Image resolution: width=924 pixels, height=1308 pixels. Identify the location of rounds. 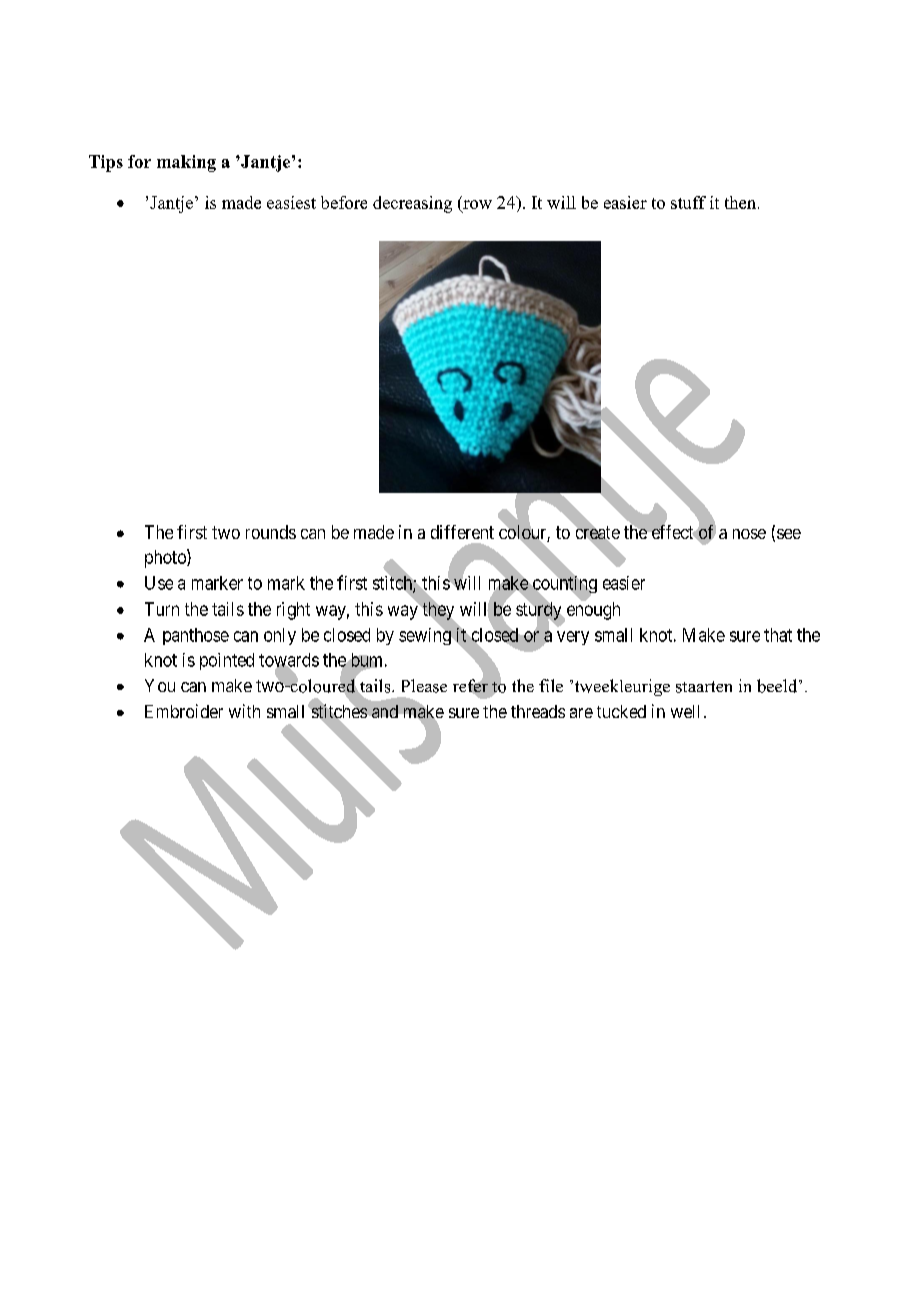
(271, 532).
